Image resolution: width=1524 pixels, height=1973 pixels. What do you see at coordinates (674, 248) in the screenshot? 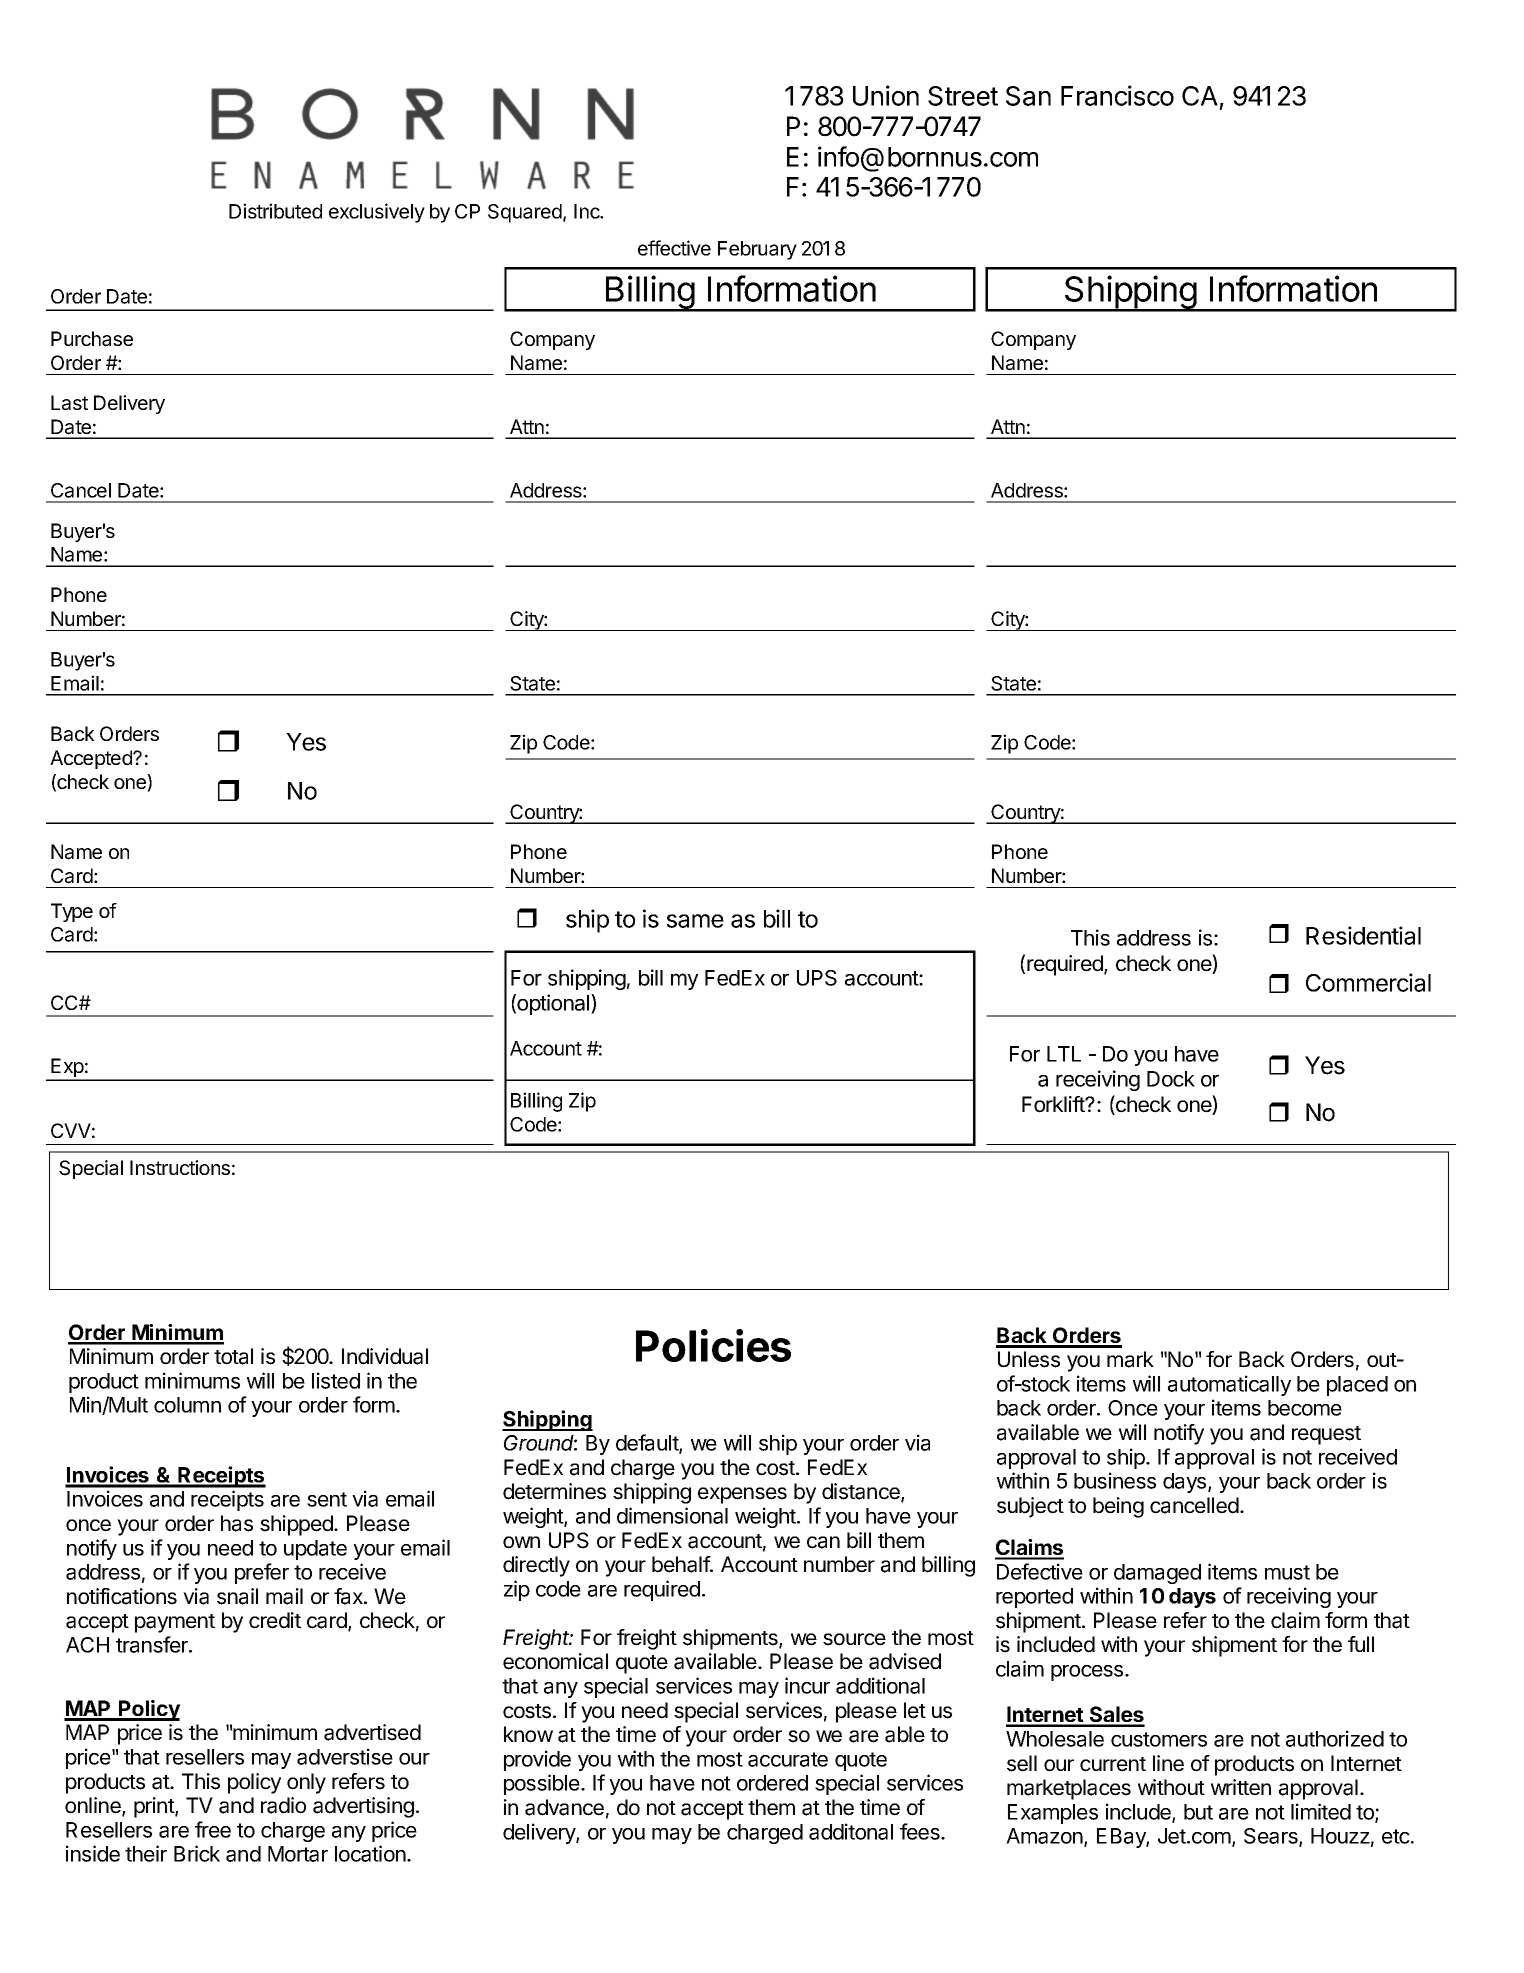
I see `effective` at bounding box center [674, 248].
